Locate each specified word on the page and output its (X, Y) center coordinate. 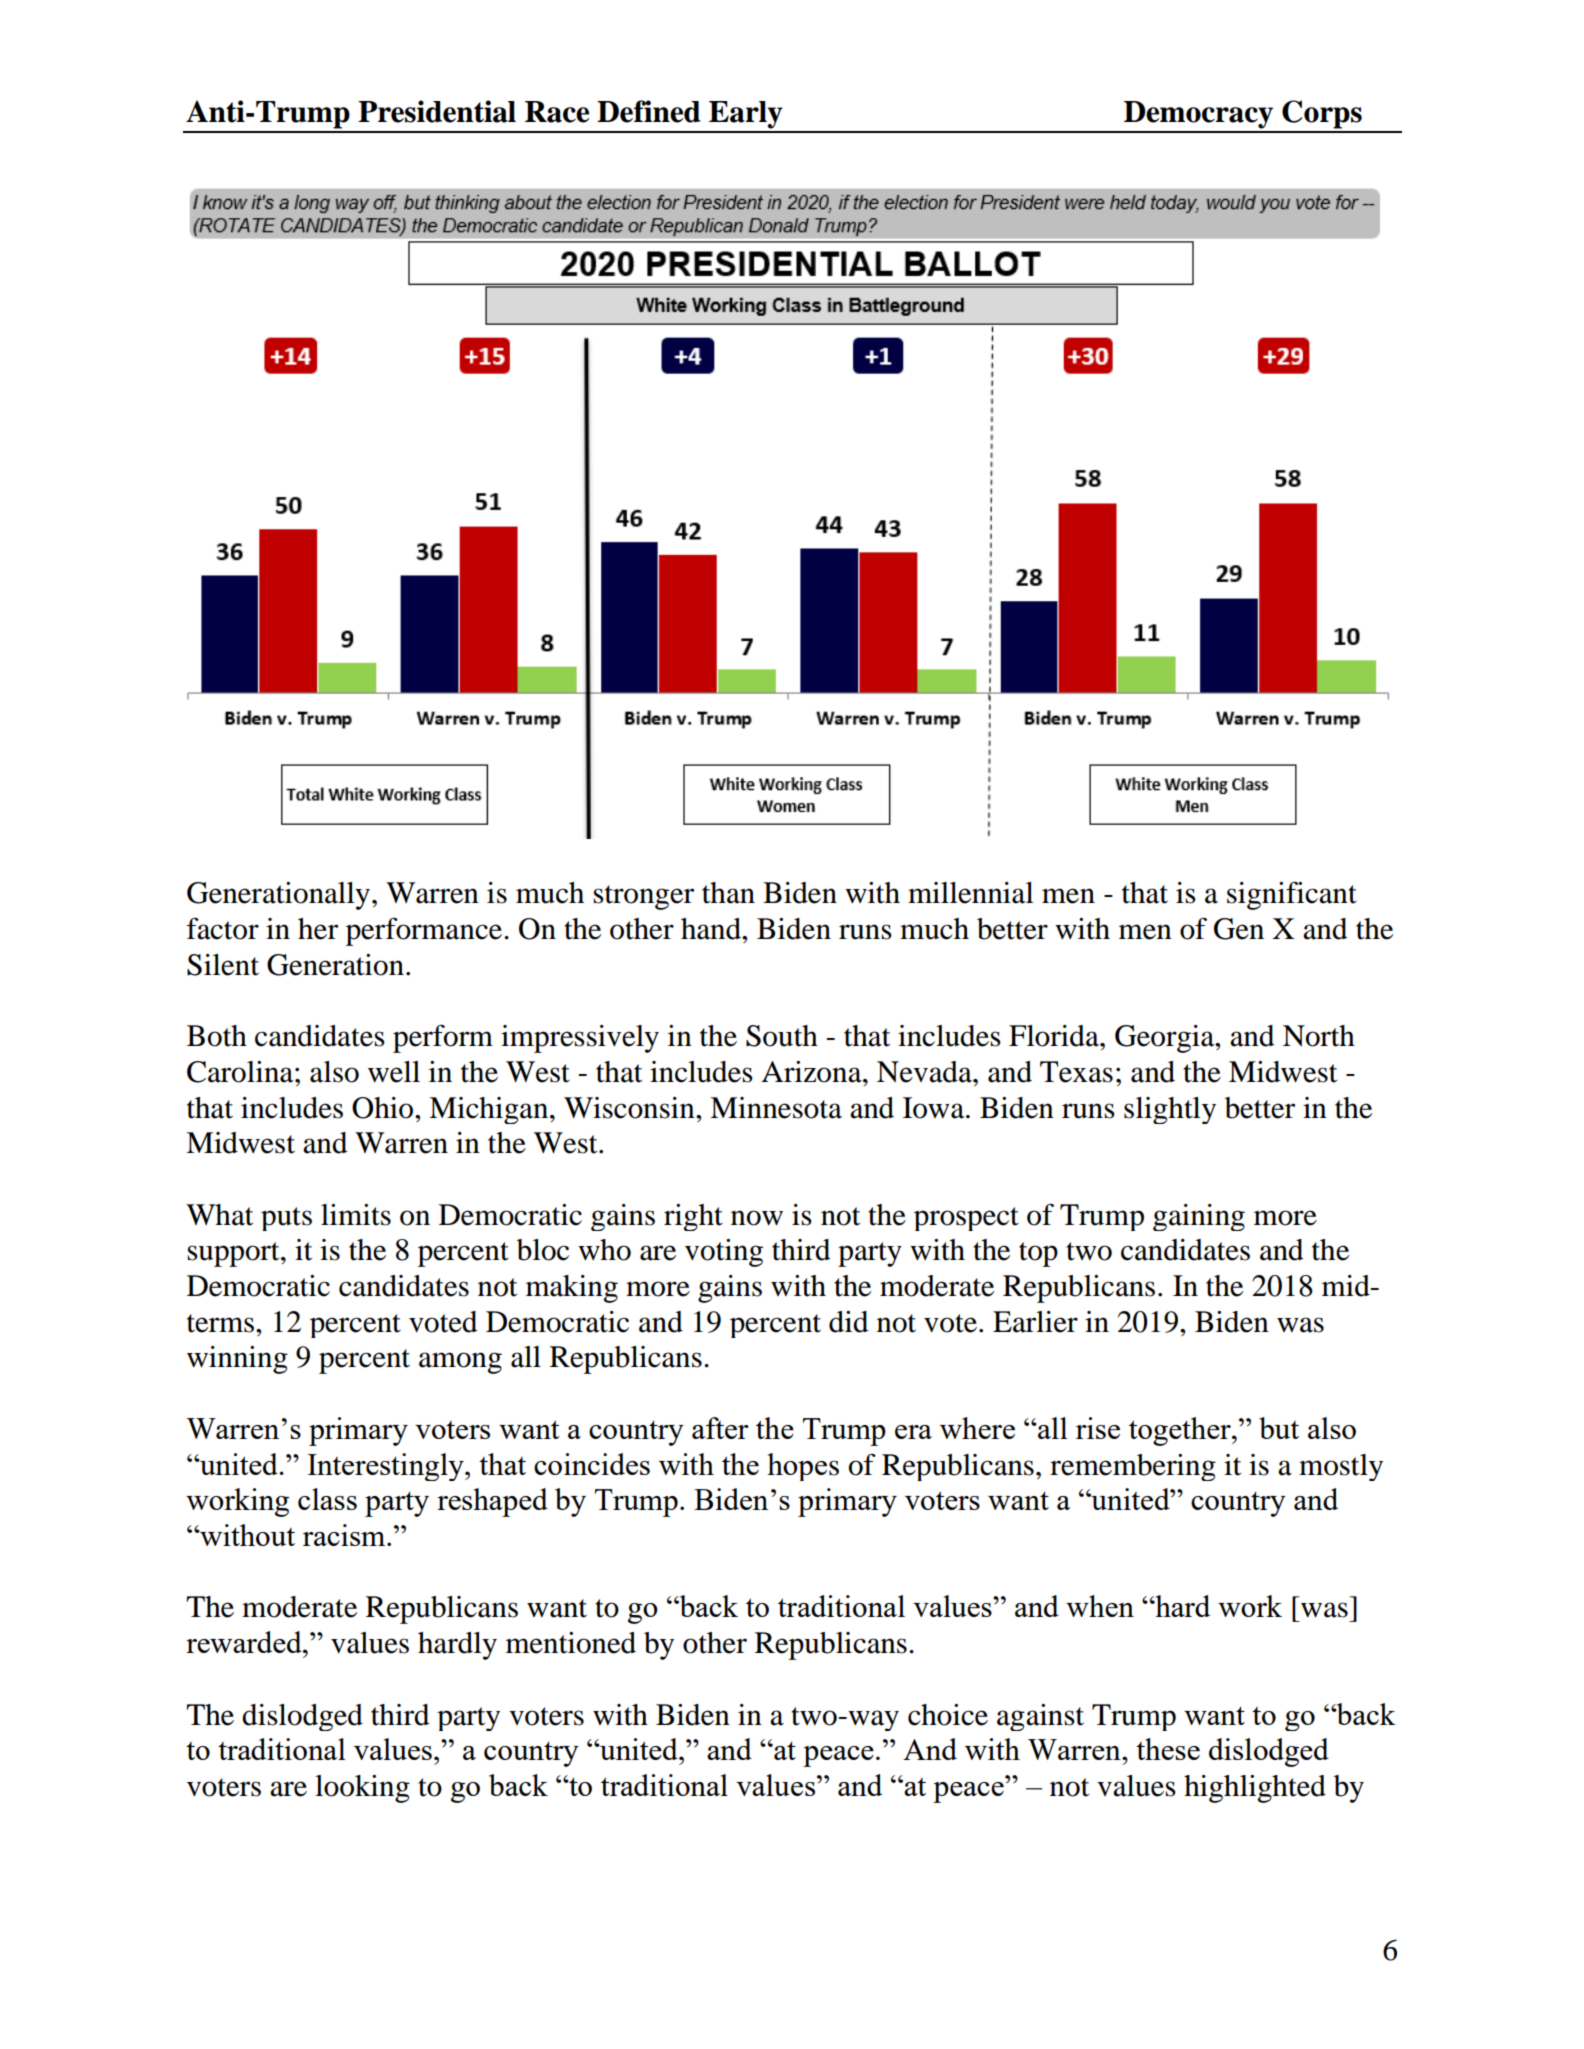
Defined (649, 111)
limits (356, 1215)
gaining (1199, 1217)
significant (1292, 895)
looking (362, 1789)
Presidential (437, 111)
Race (557, 112)
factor (223, 929)
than (728, 893)
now (757, 1218)
